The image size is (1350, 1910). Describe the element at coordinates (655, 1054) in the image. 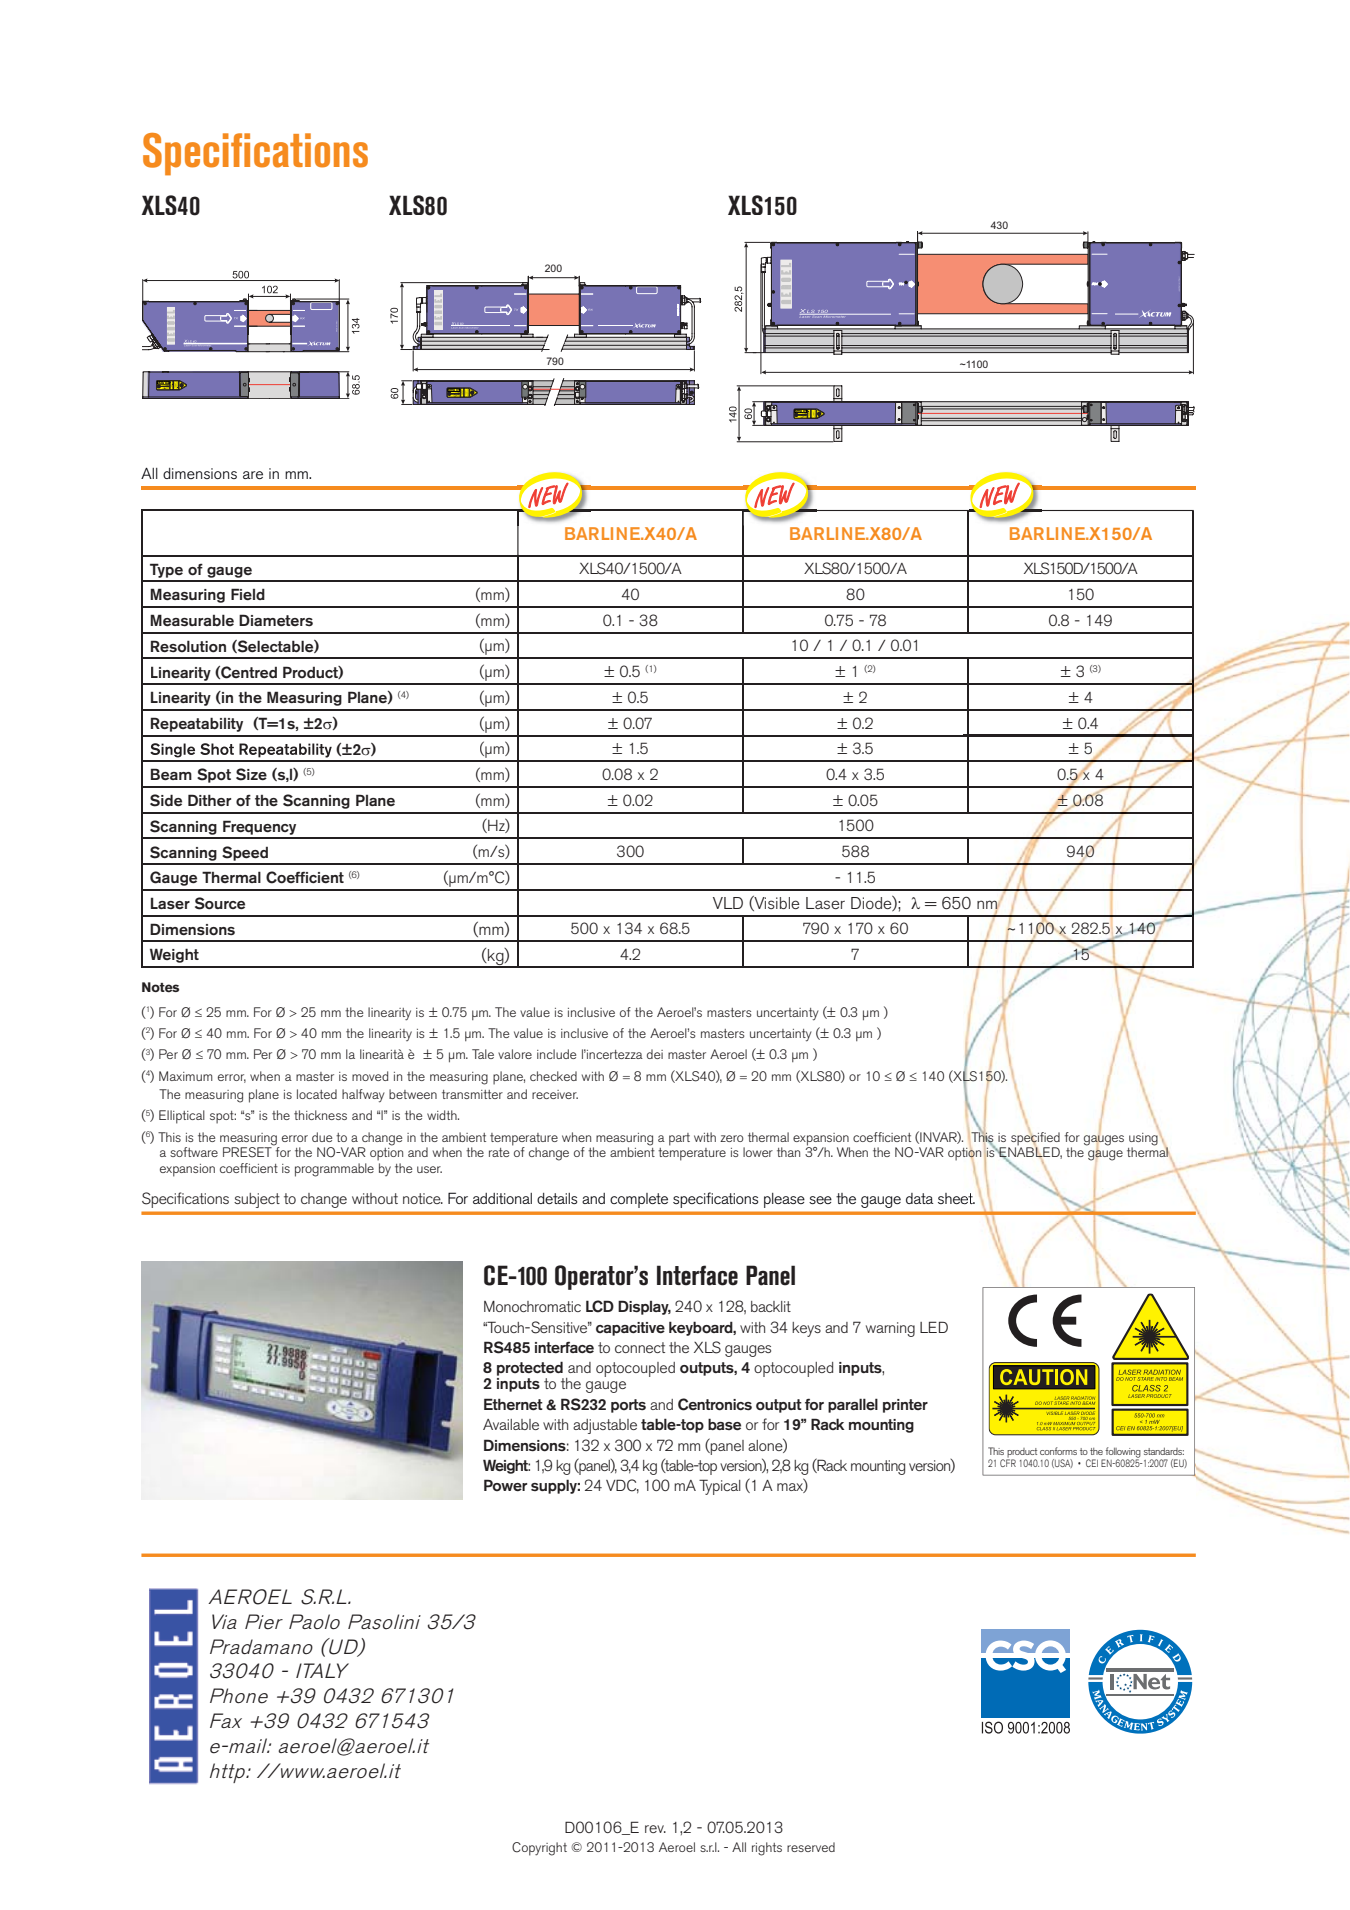

I see `dei` at that location.
